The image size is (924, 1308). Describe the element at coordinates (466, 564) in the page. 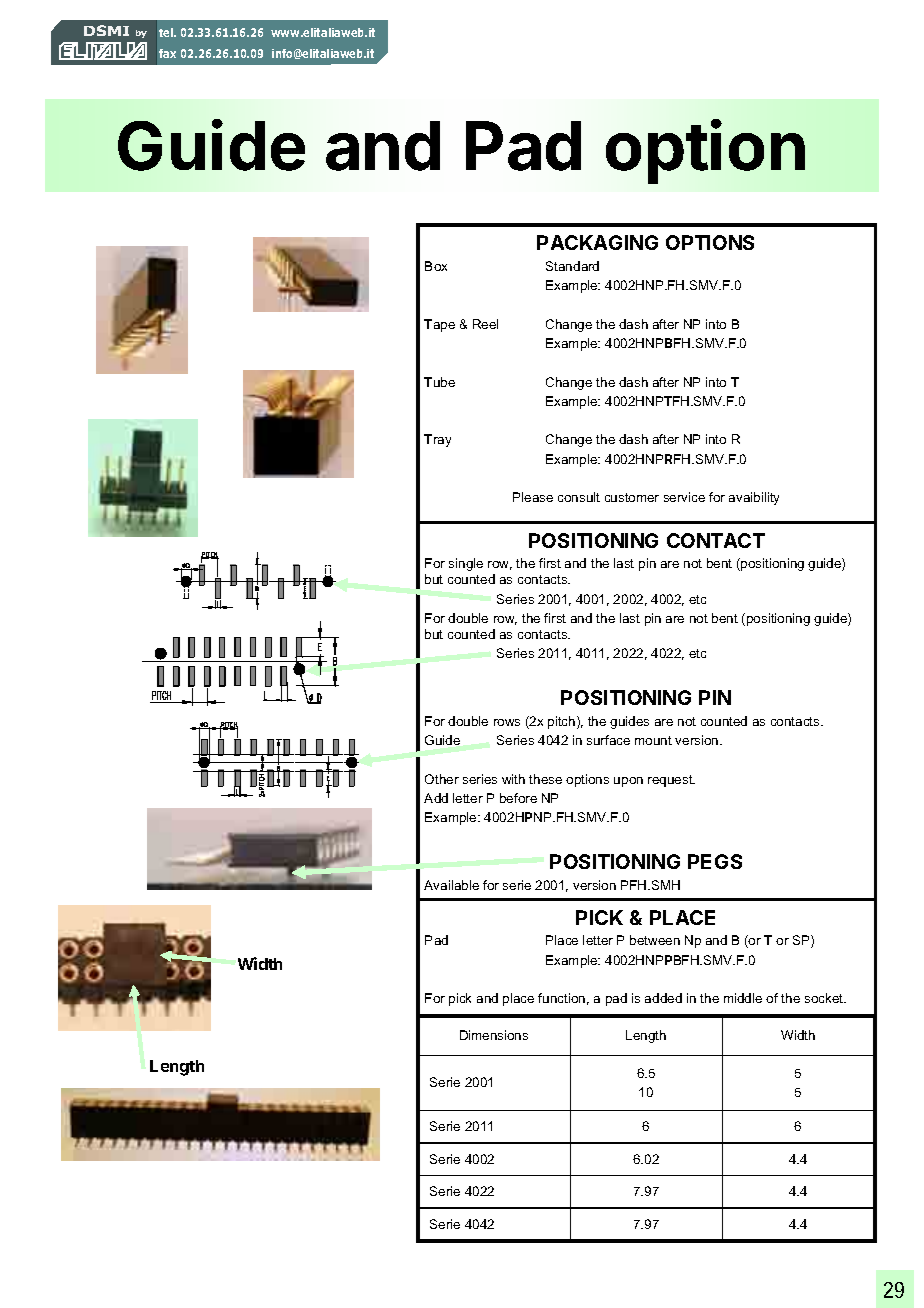

I see `single` at that location.
